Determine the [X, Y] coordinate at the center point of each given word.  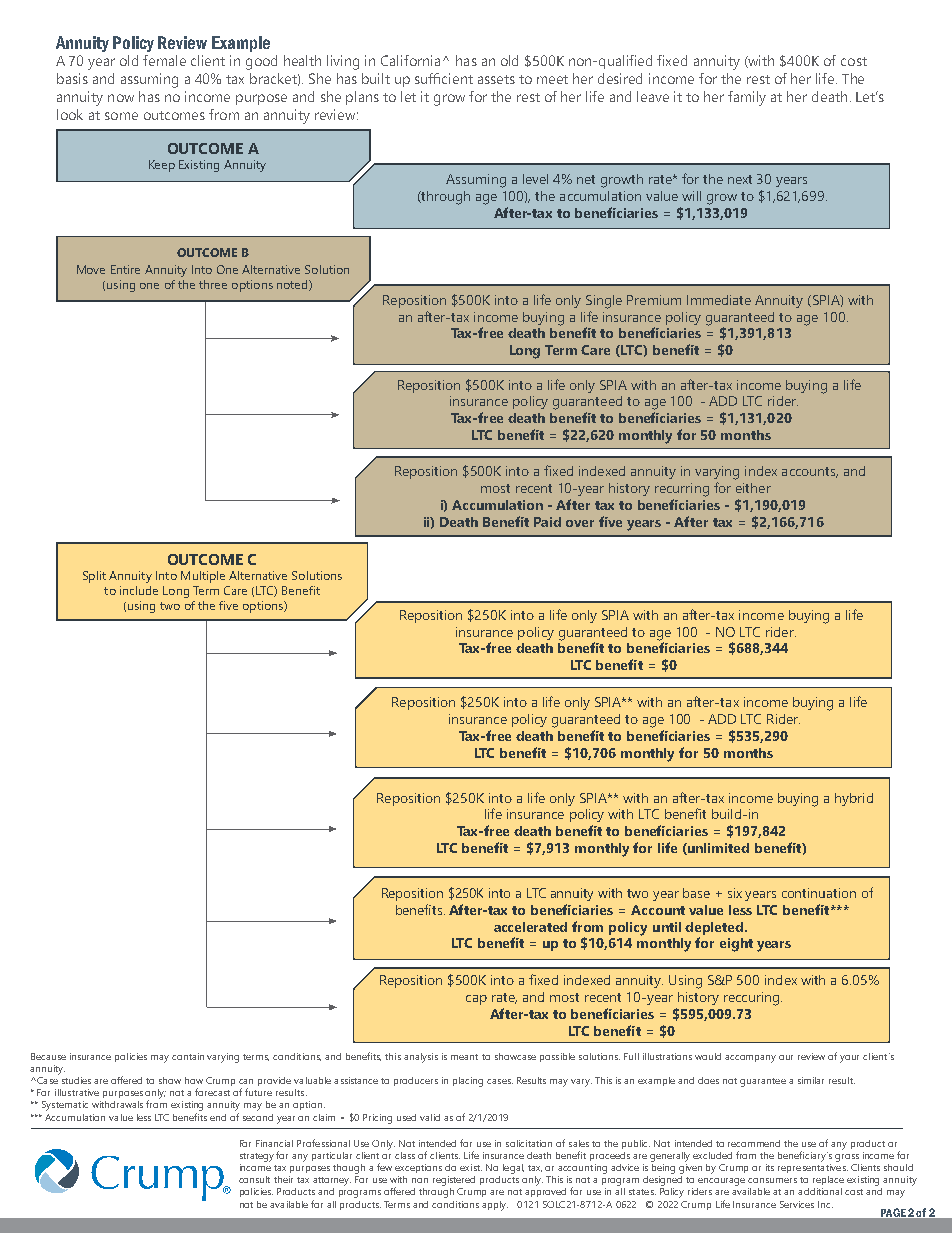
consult [254, 1179]
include [139, 590]
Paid [547, 522]
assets [496, 79]
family [747, 98]
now [121, 98]
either [753, 488]
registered [454, 1181]
